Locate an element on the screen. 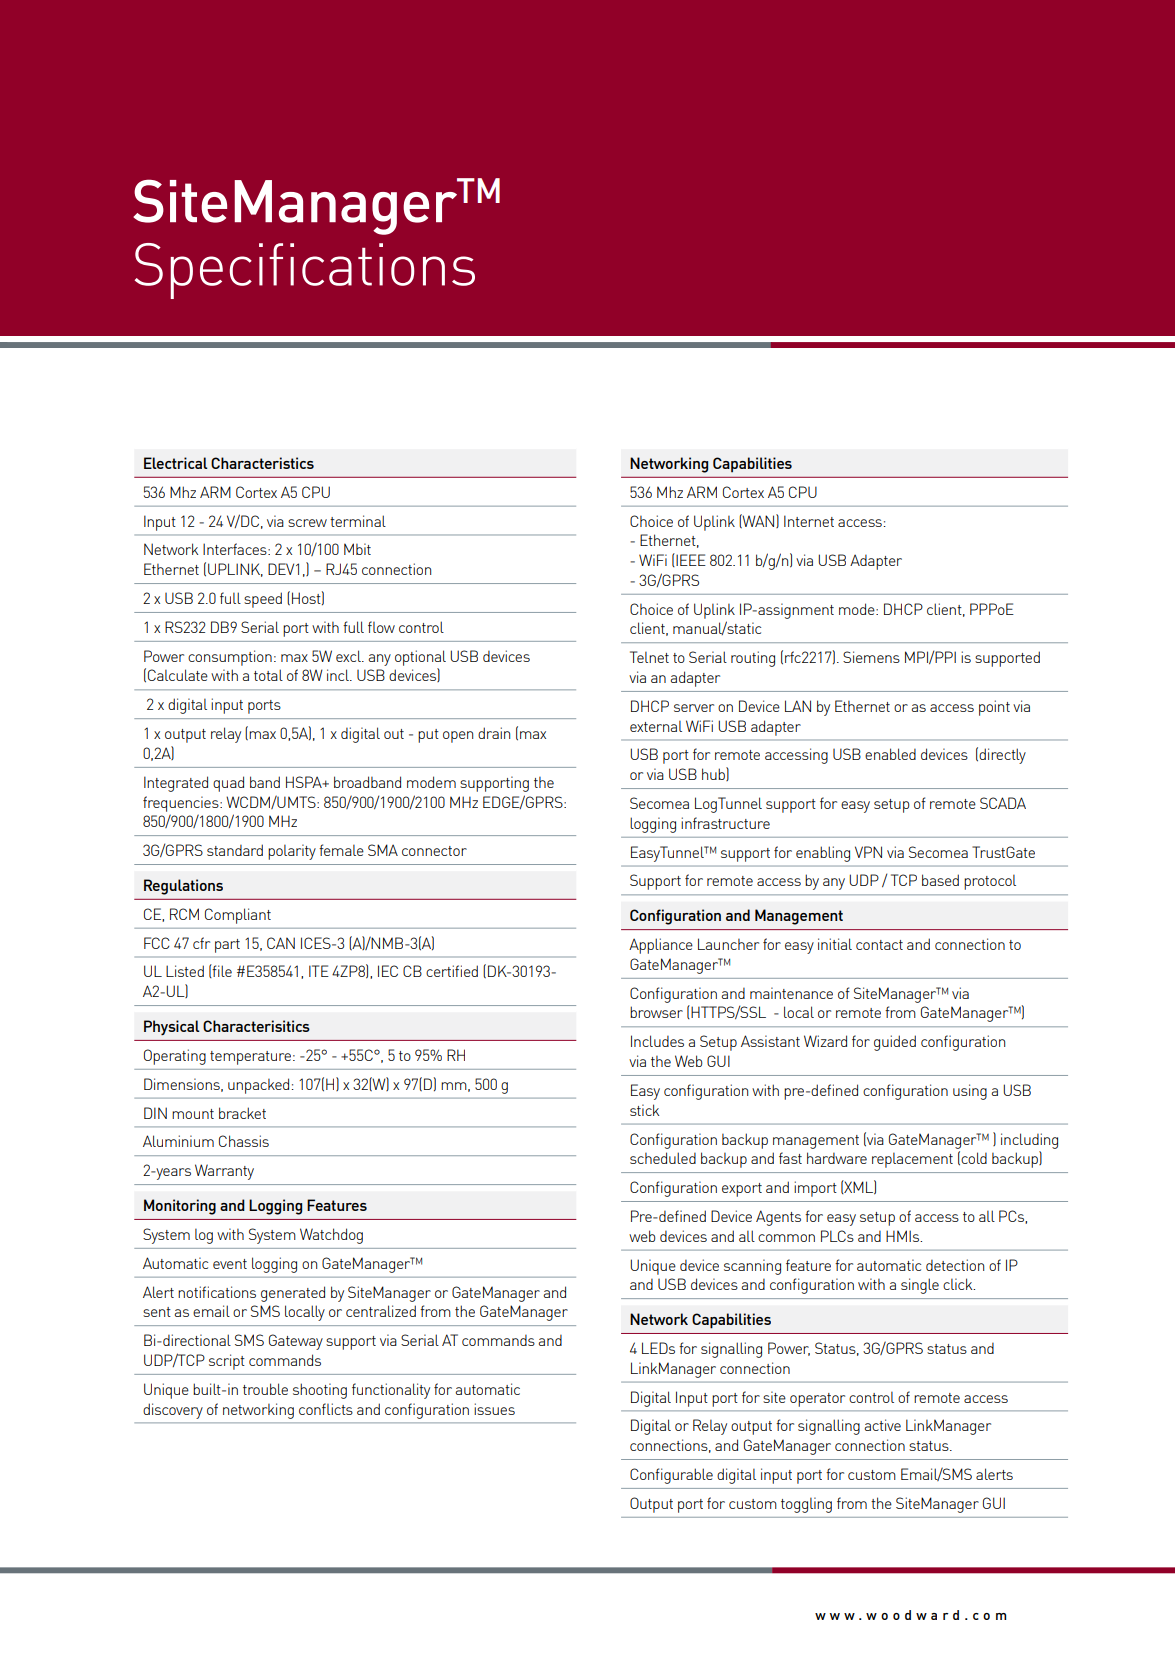  Internet is located at coordinates (809, 521).
